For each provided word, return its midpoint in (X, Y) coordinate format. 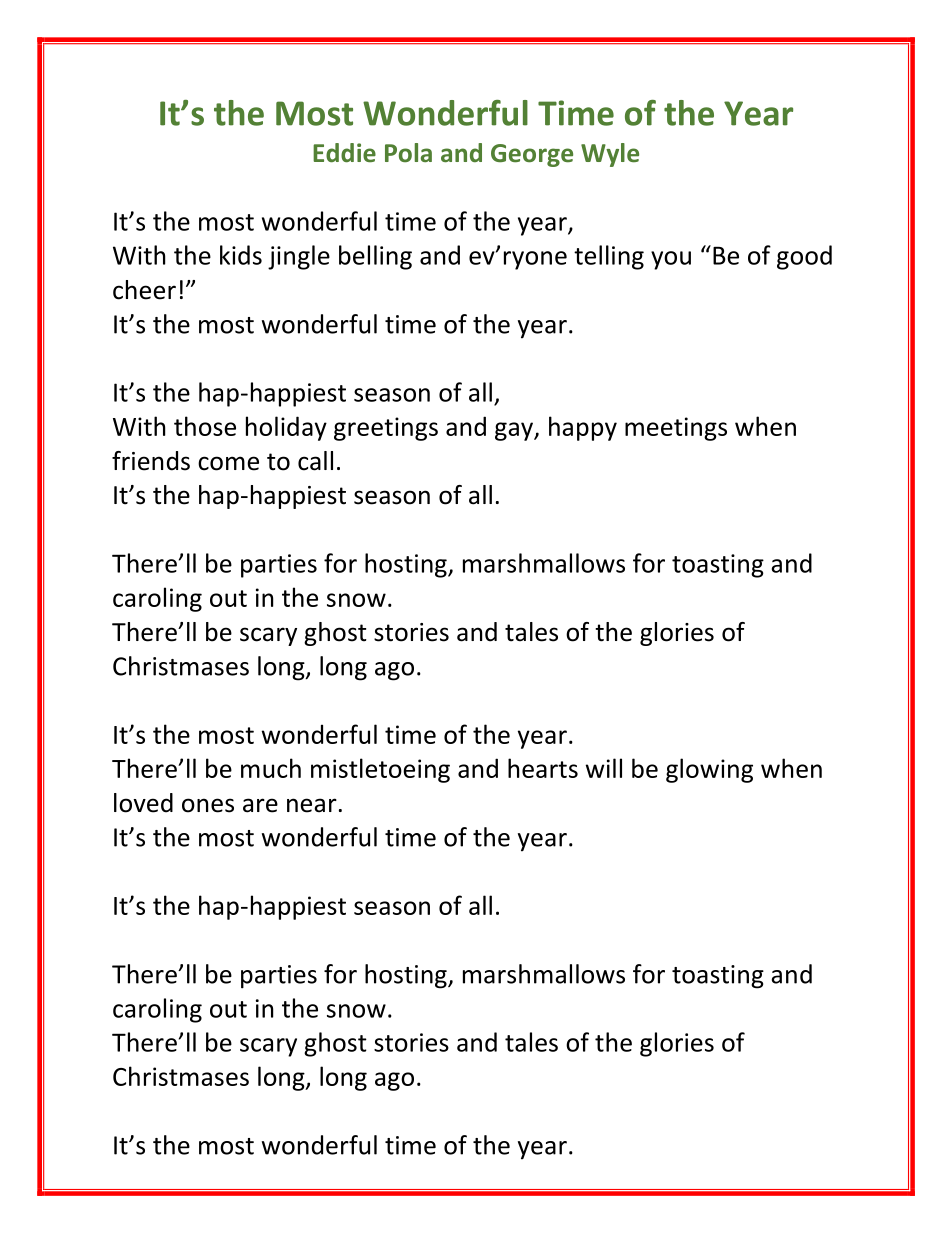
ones (208, 805)
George (532, 155)
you (671, 260)
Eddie (344, 152)
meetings (676, 429)
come (228, 463)
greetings (386, 429)
